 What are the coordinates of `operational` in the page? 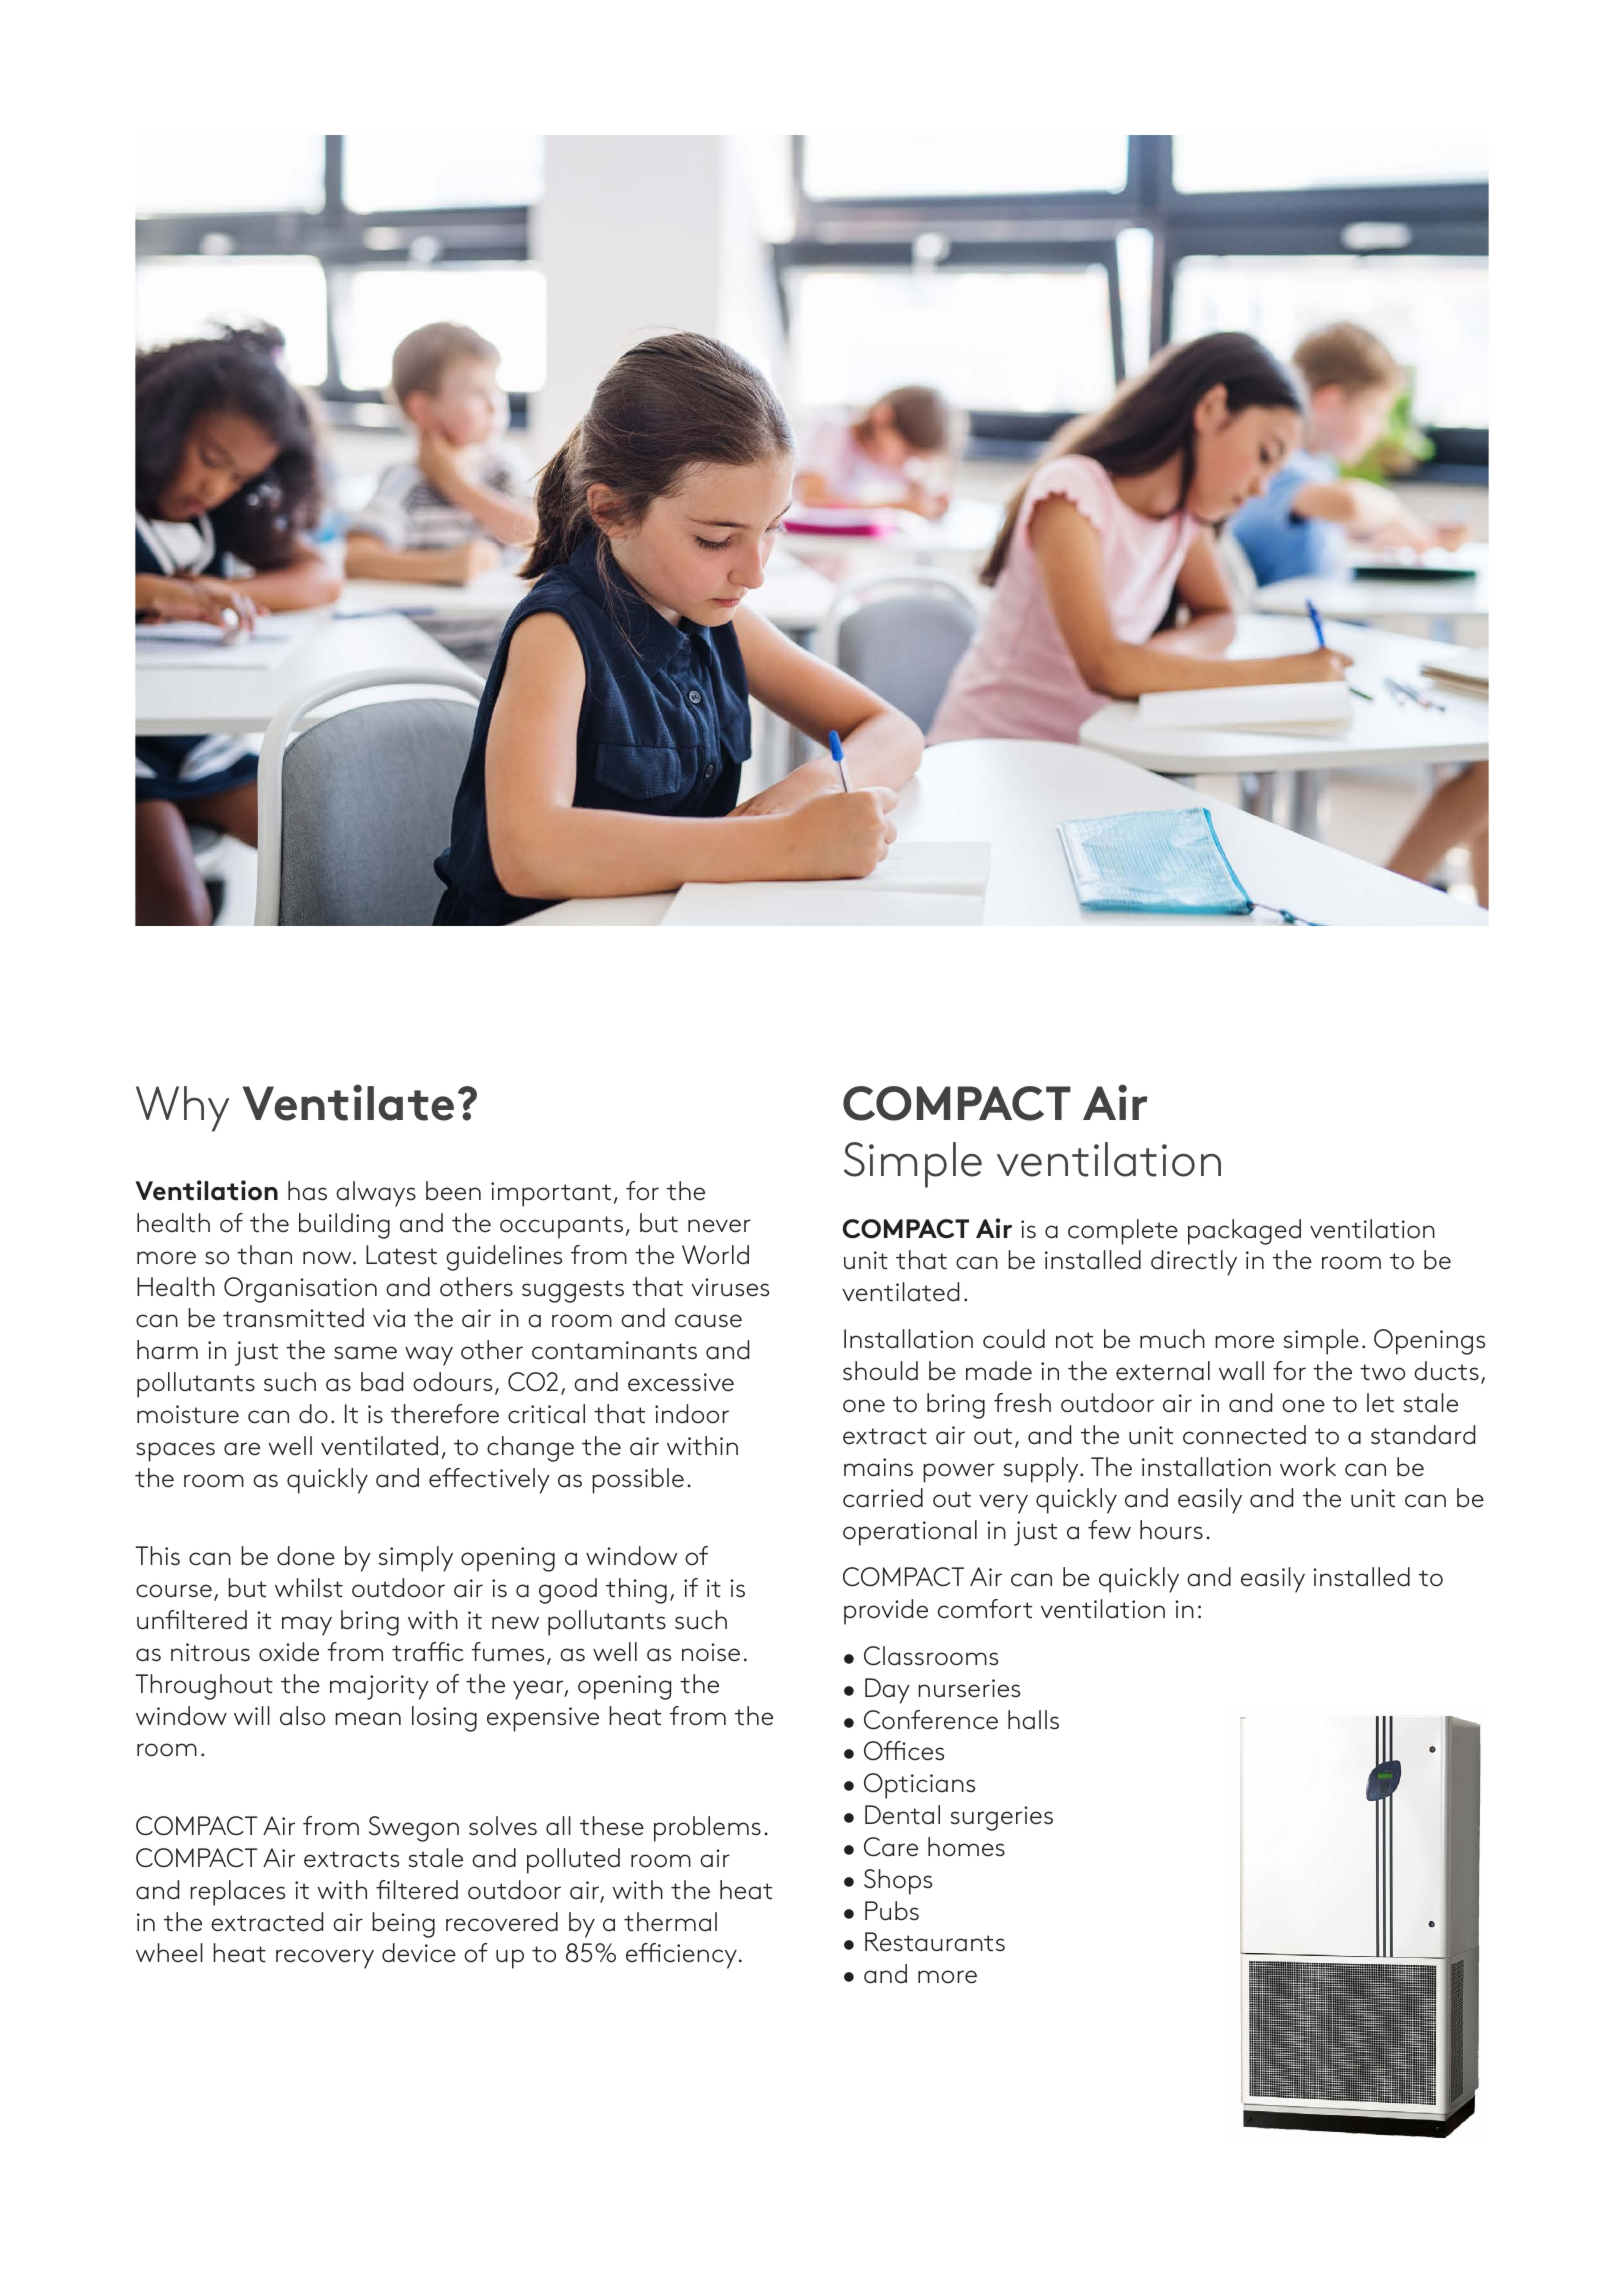 It's located at (910, 1533).
